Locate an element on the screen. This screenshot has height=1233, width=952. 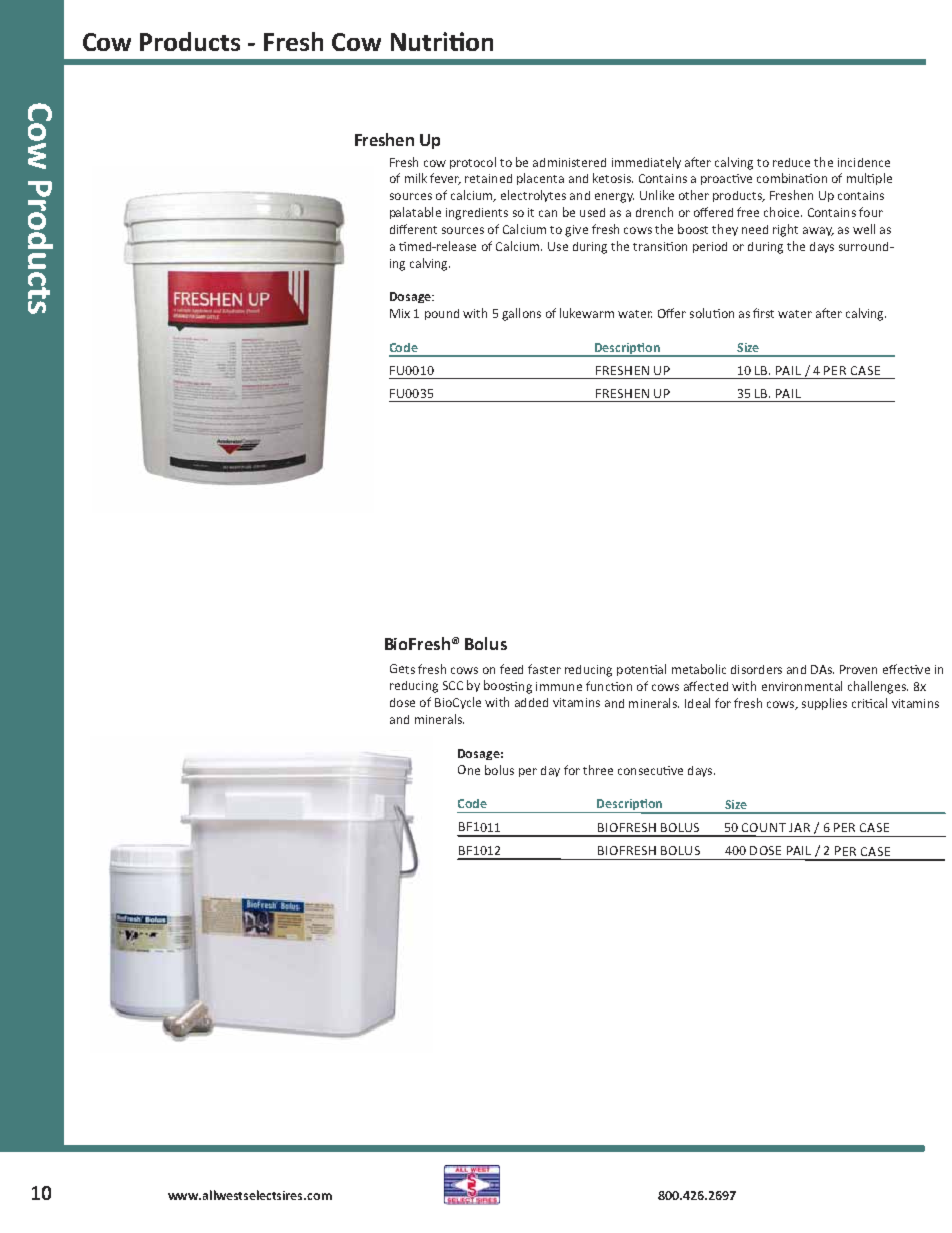
reduce is located at coordinates (791, 162).
